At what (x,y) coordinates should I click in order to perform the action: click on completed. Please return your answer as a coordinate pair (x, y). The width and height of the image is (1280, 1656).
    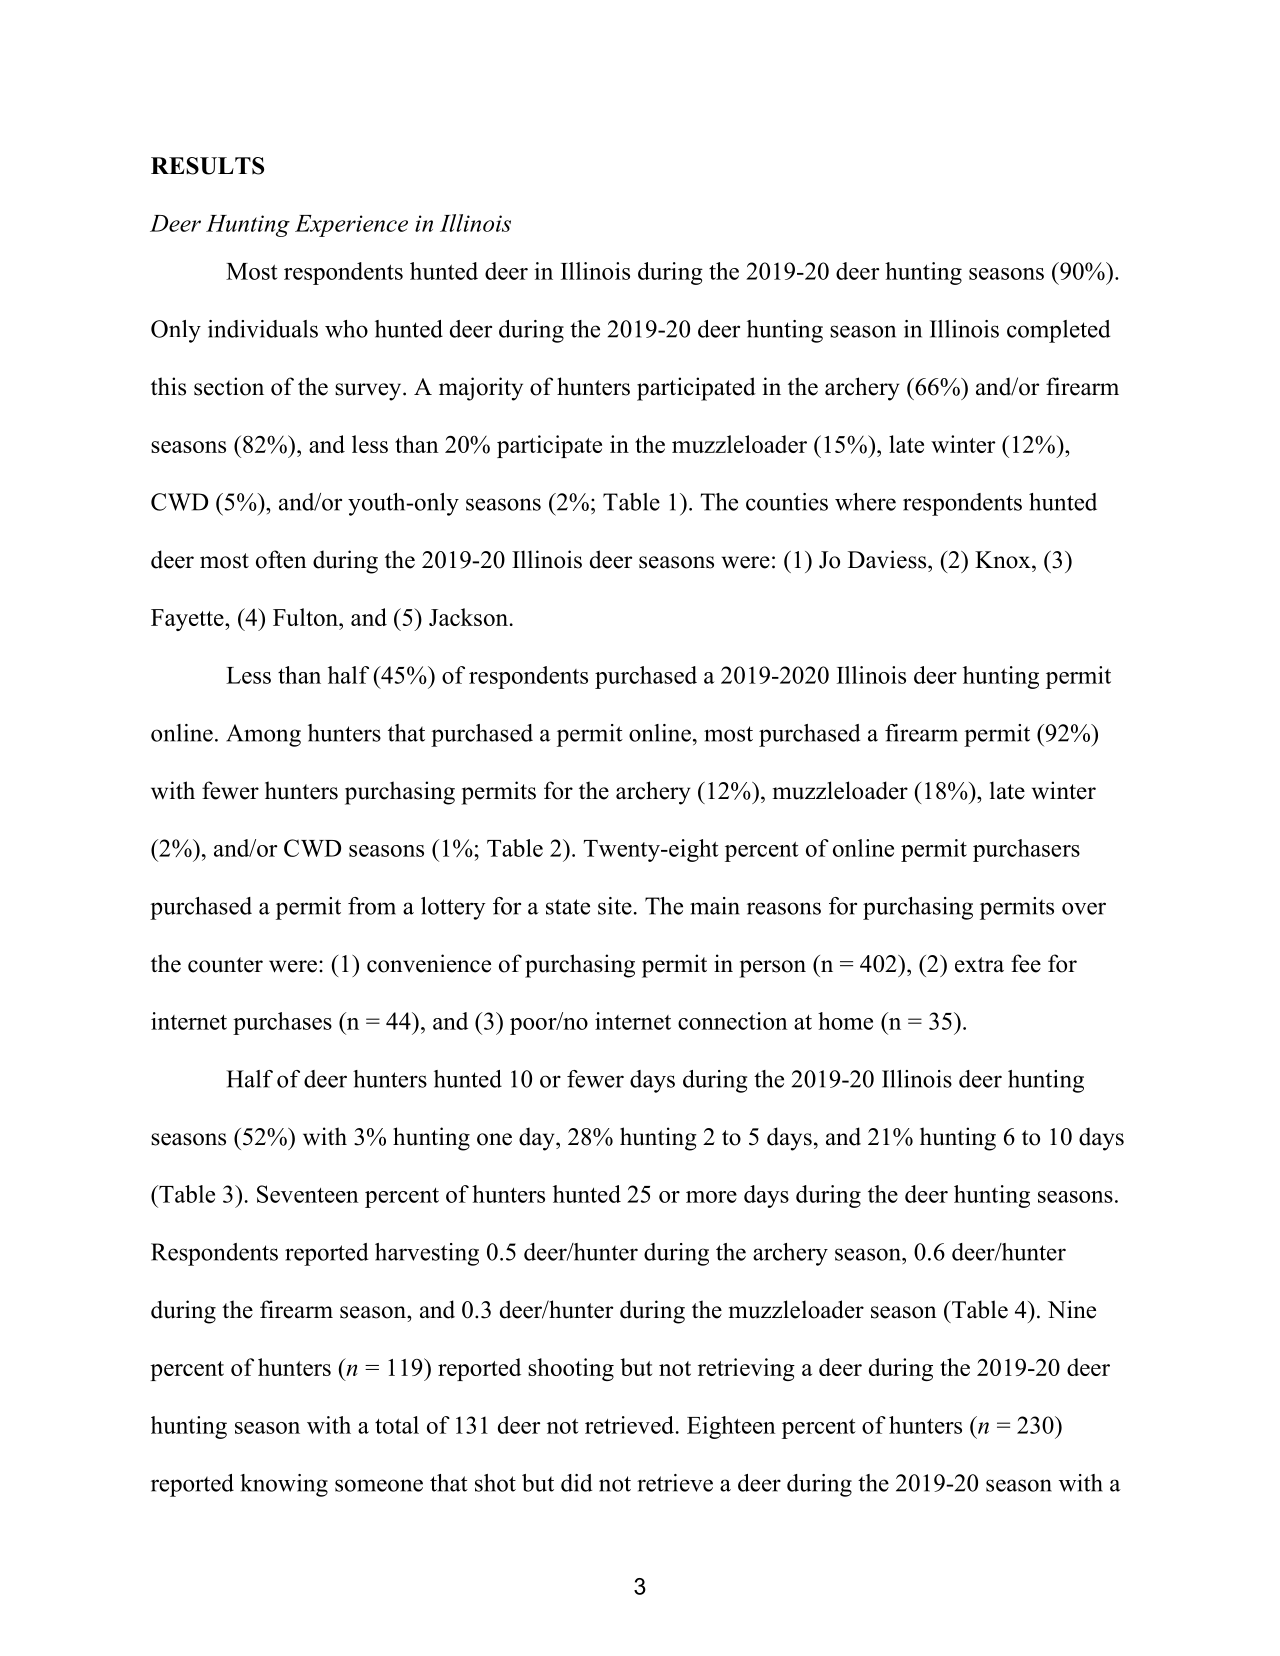
    Looking at the image, I should click on (1059, 331).
